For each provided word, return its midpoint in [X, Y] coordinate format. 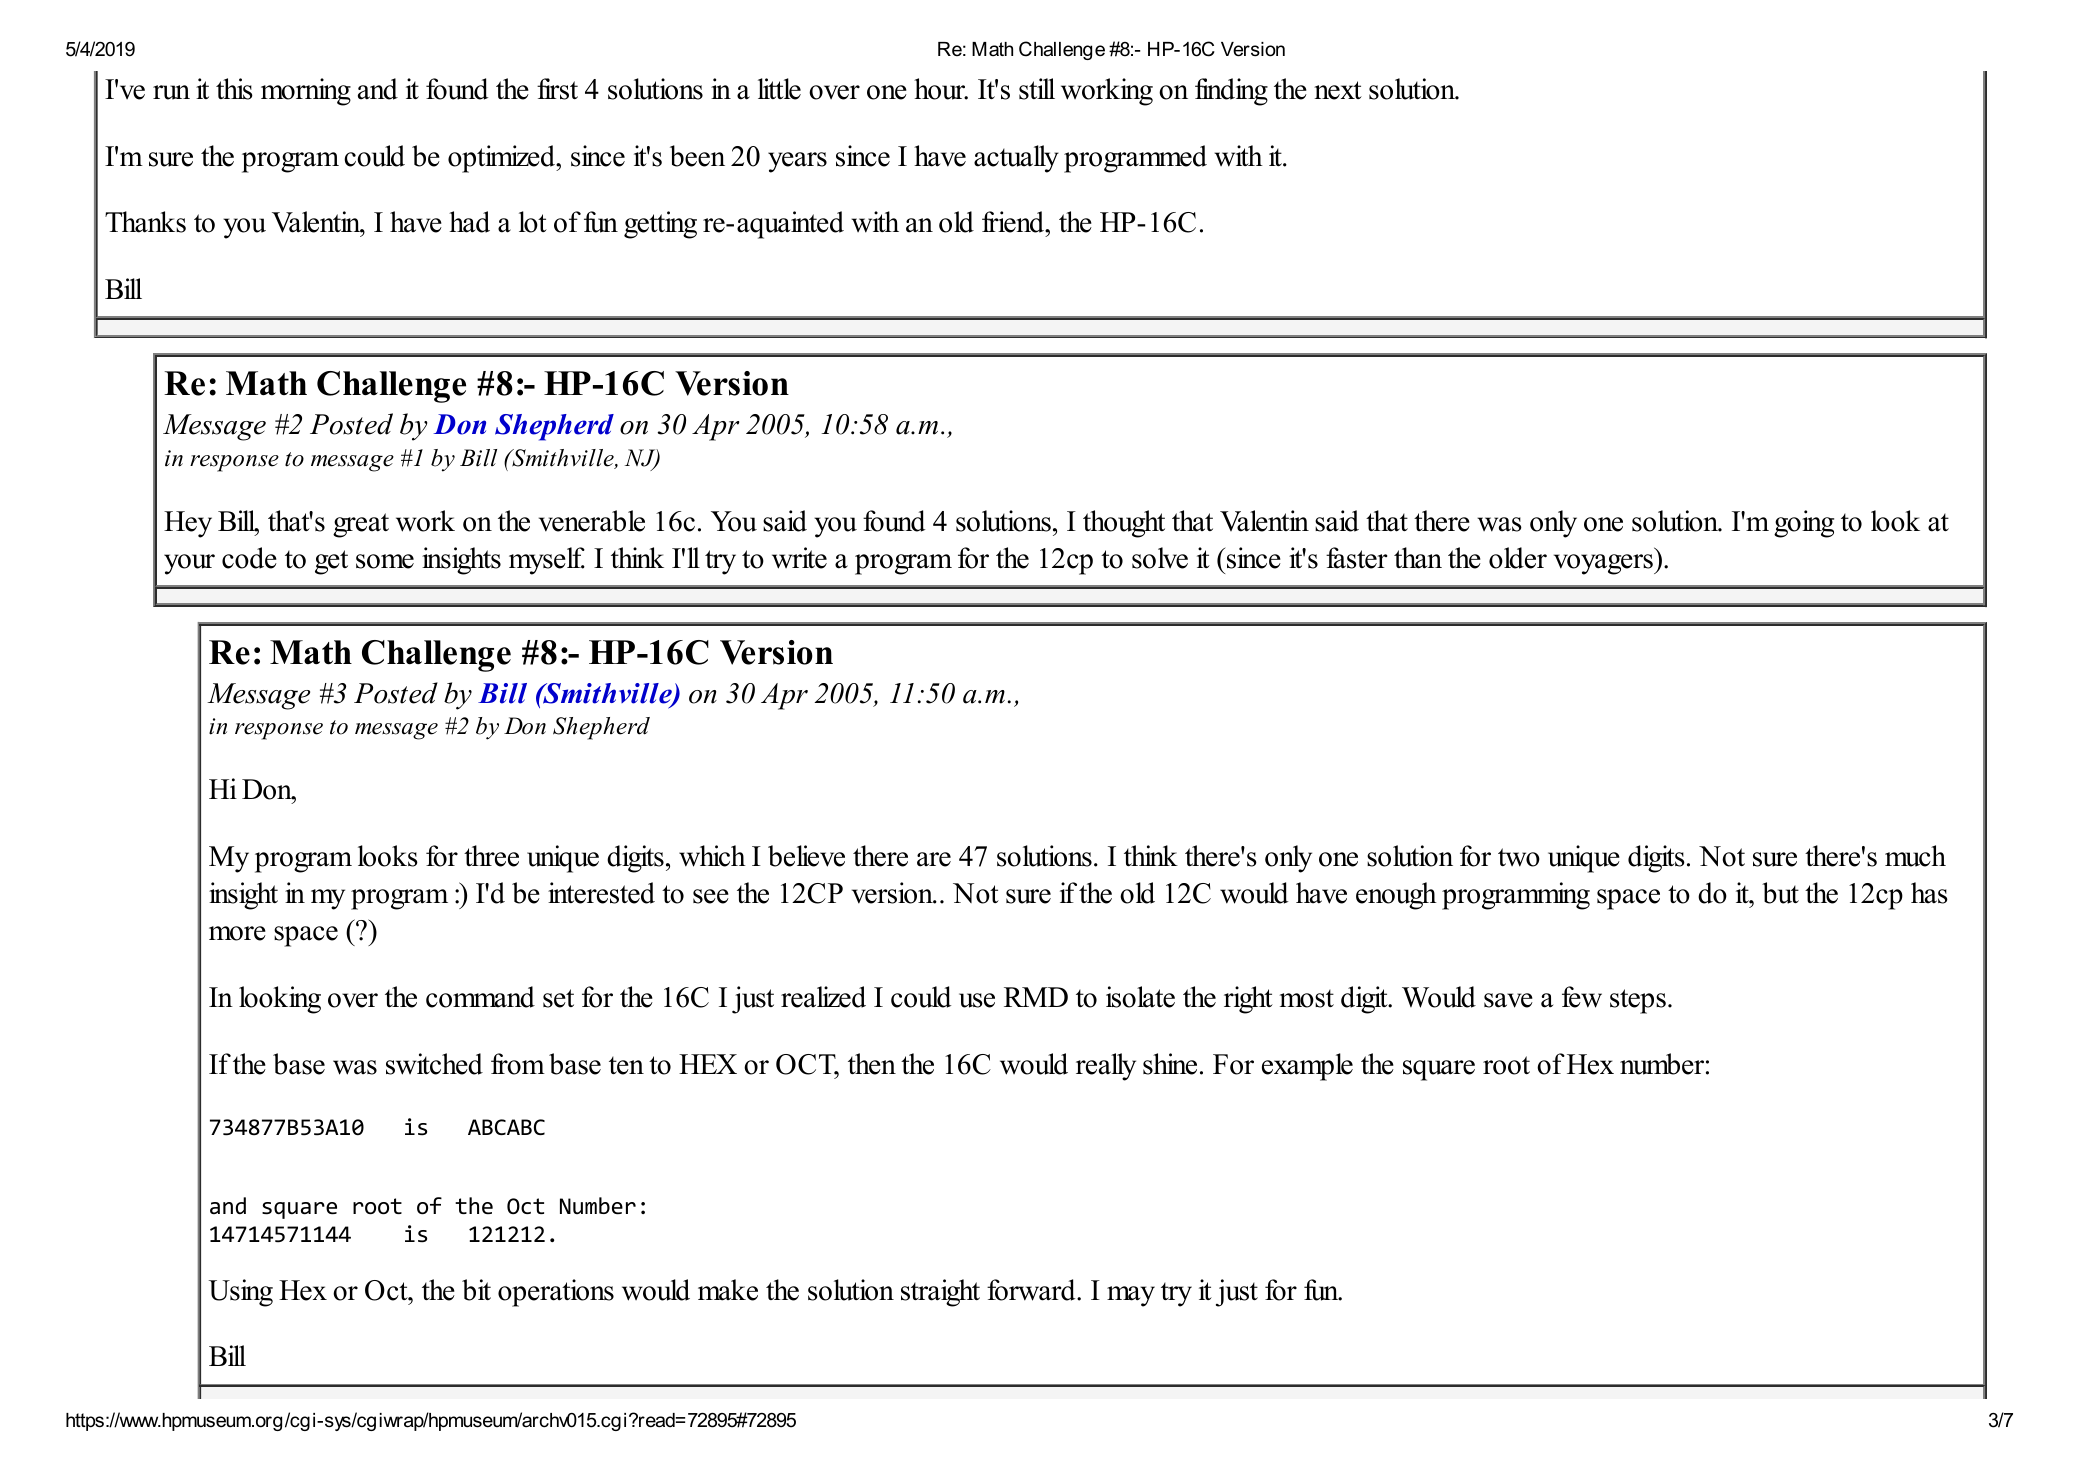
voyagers [1604, 564]
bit [476, 1290]
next [1338, 90]
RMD [1036, 997]
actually [1016, 159]
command [480, 997]
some [385, 561]
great [361, 525]
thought [1124, 524]
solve [1160, 558]
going [1804, 524]
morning [306, 92]
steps [1638, 1001]
